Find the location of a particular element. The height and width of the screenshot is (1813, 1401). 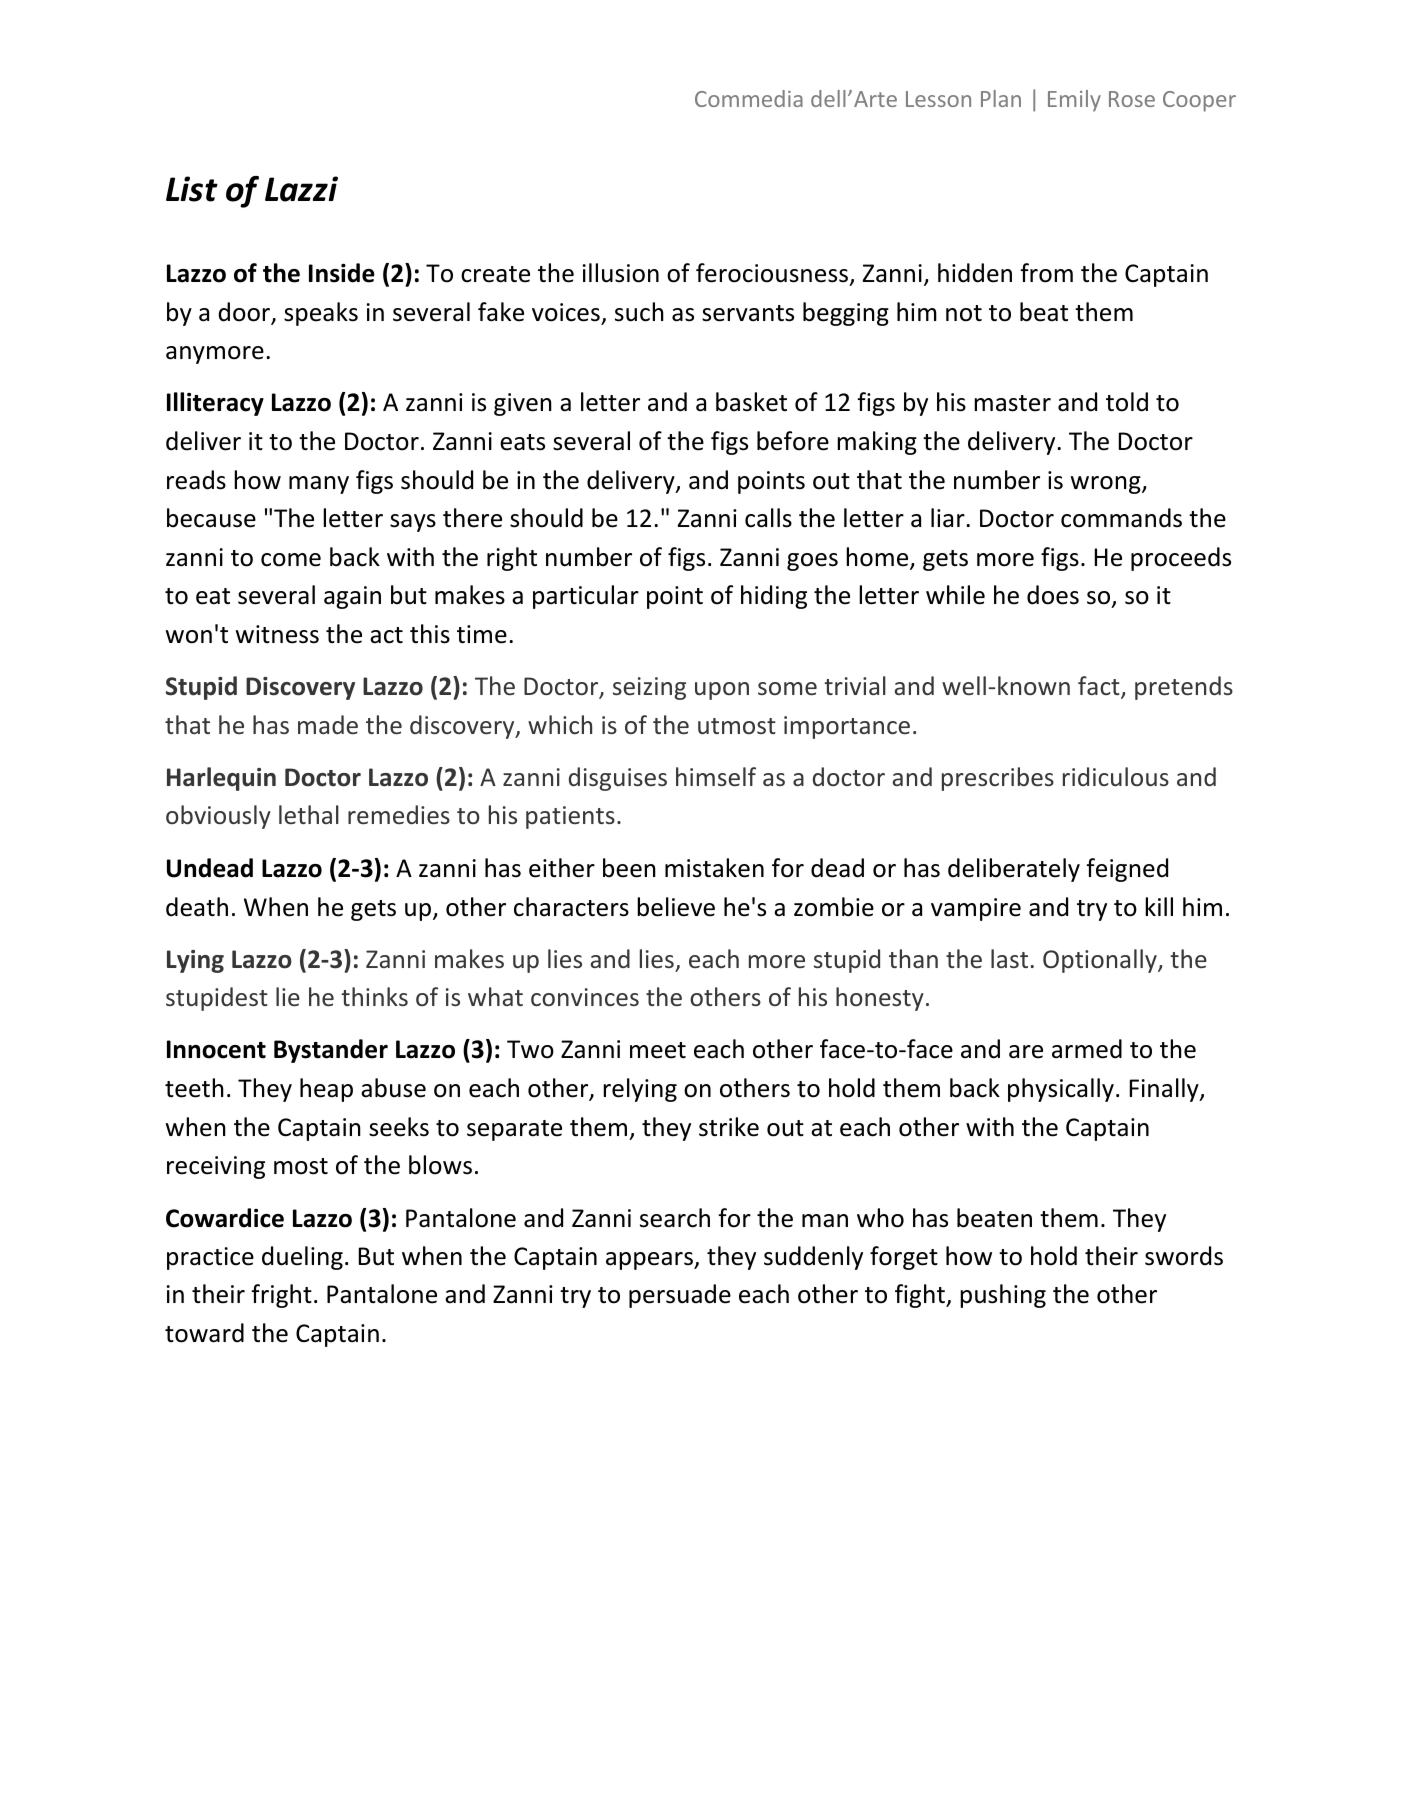

armed is located at coordinates (1087, 1049).
